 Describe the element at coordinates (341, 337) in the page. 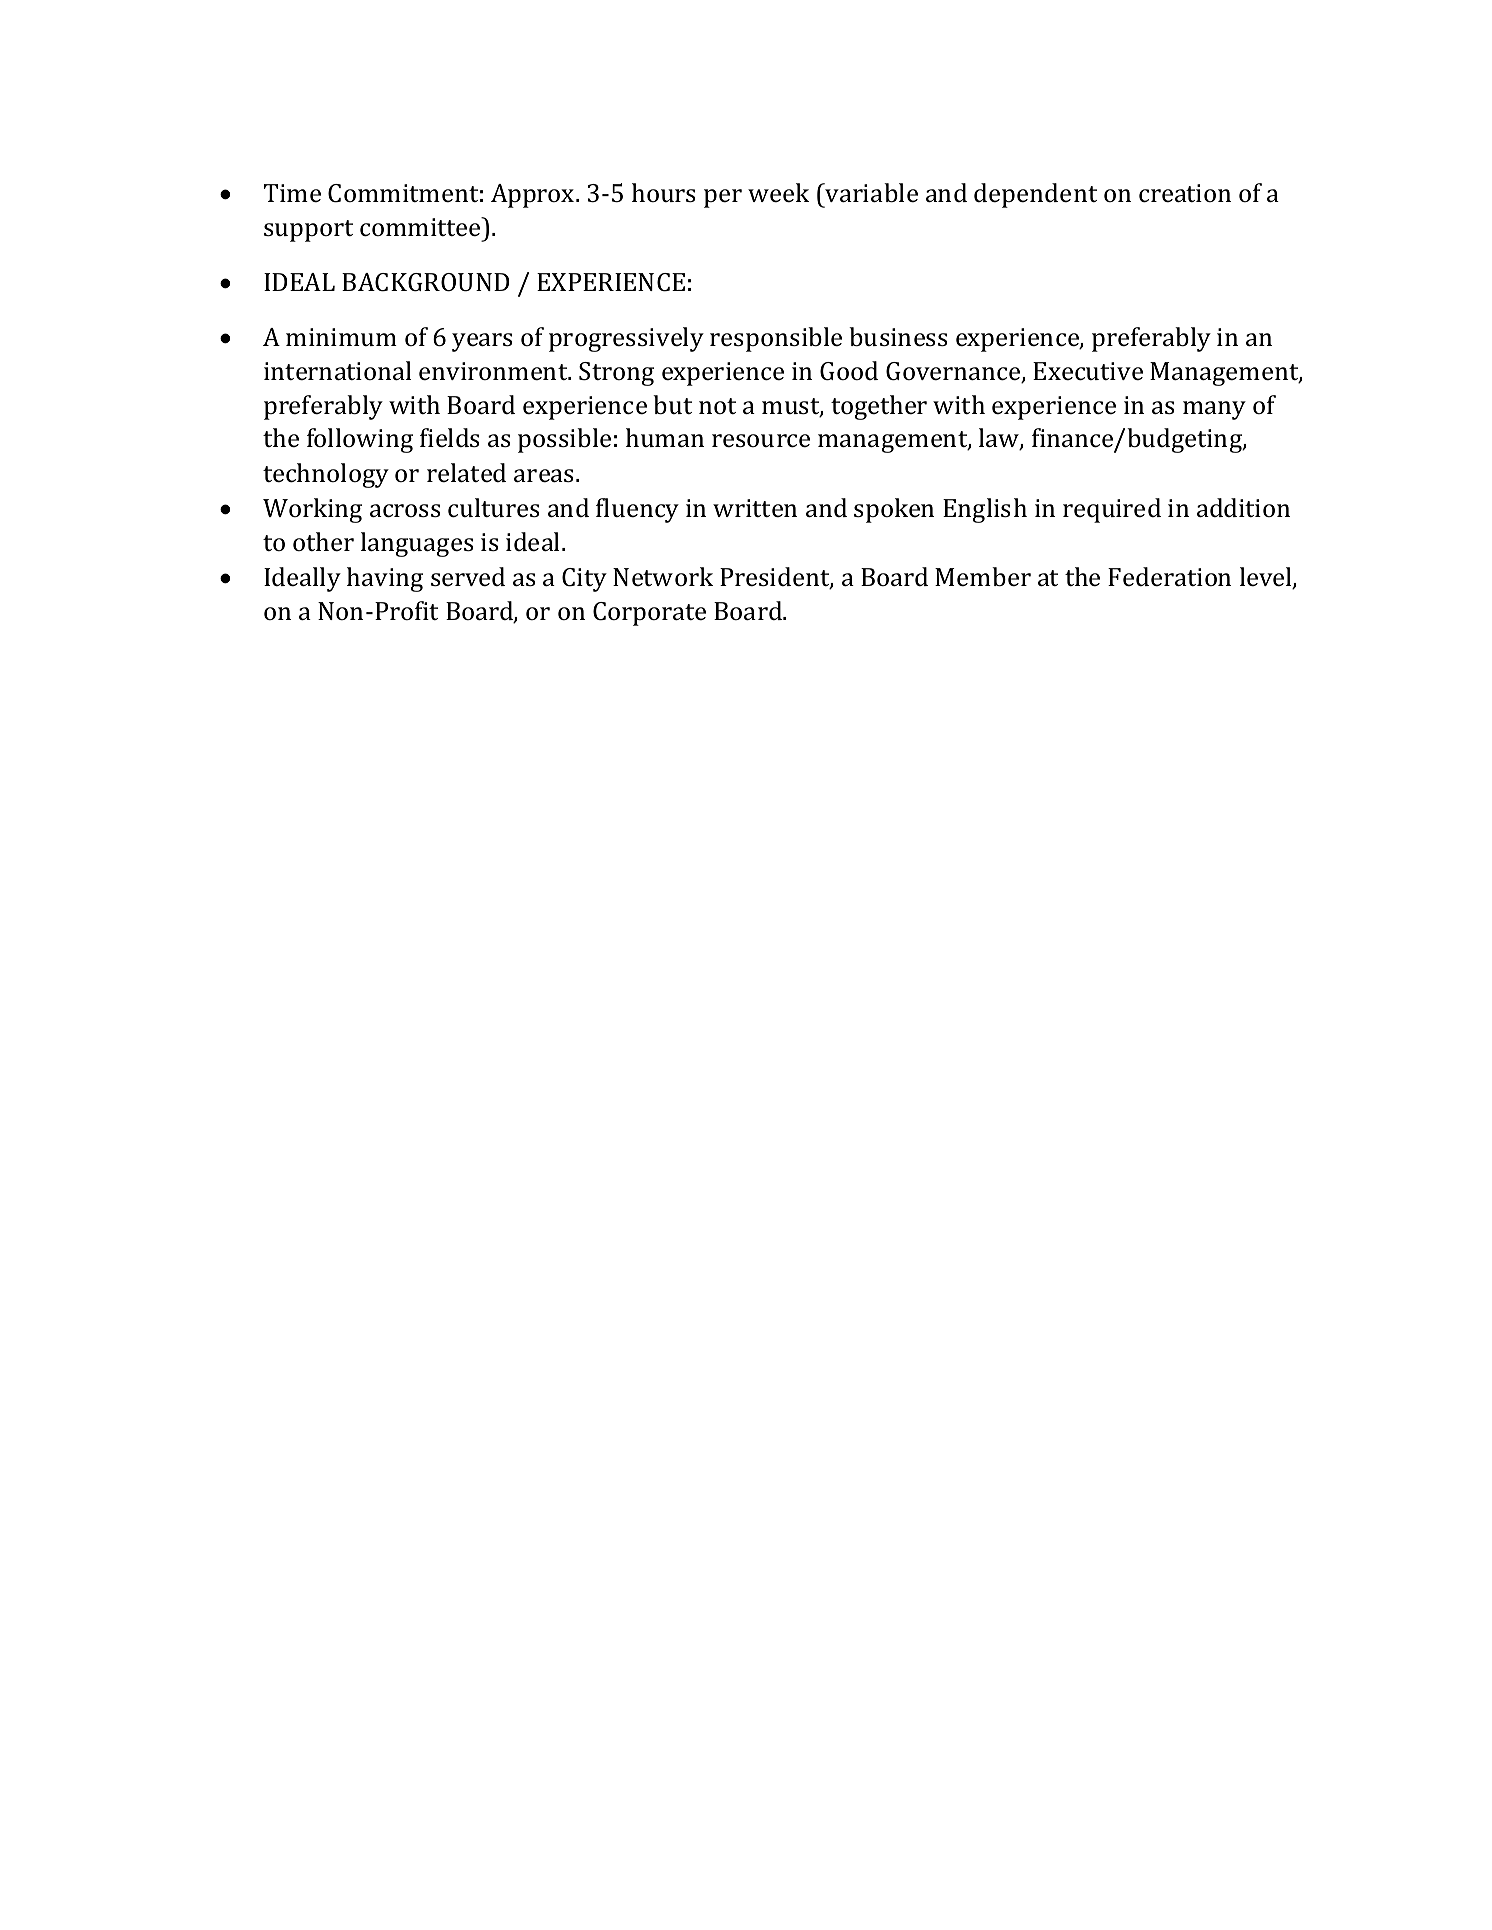

I see `minimum` at that location.
